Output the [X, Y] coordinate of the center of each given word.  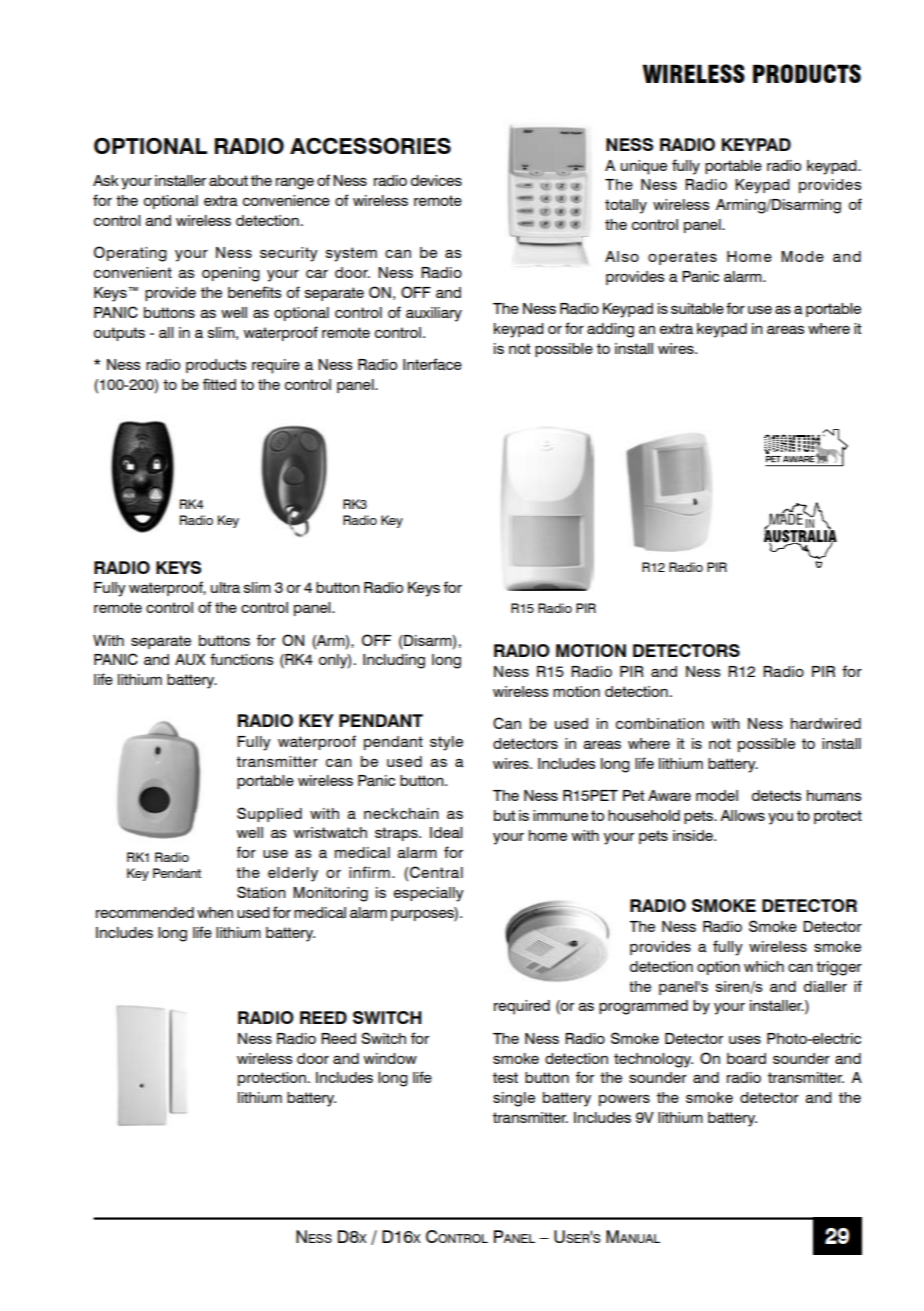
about [228, 181]
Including [394, 661]
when [215, 912]
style [446, 743]
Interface [432, 364]
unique [644, 167]
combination [660, 724]
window [390, 1058]
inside [694, 835]
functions [241, 659]
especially [429, 894]
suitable [697, 308]
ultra [225, 587]
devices [436, 180]
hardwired [826, 724]
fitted [219, 384]
